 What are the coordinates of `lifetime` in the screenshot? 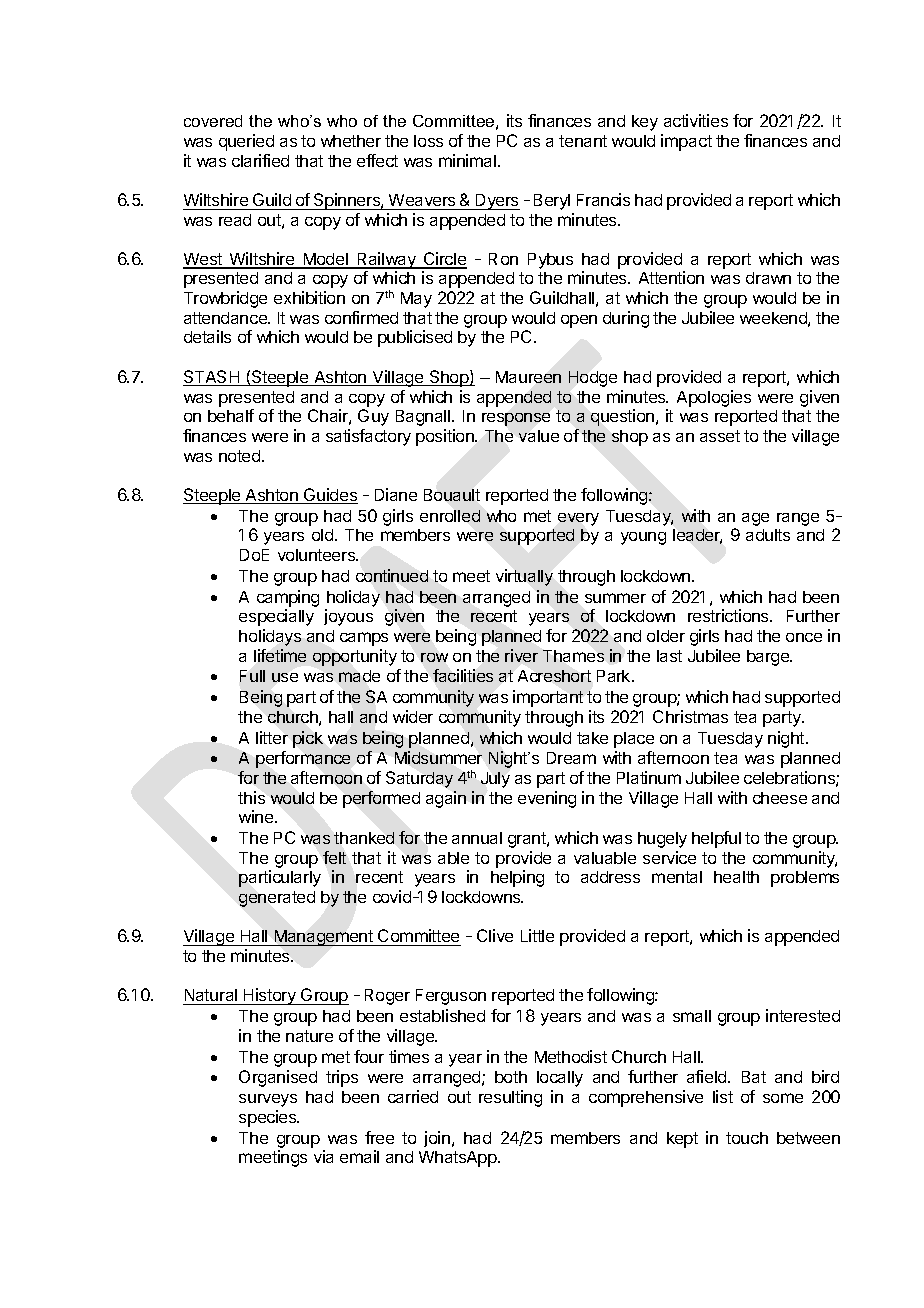 It's located at (280, 655).
